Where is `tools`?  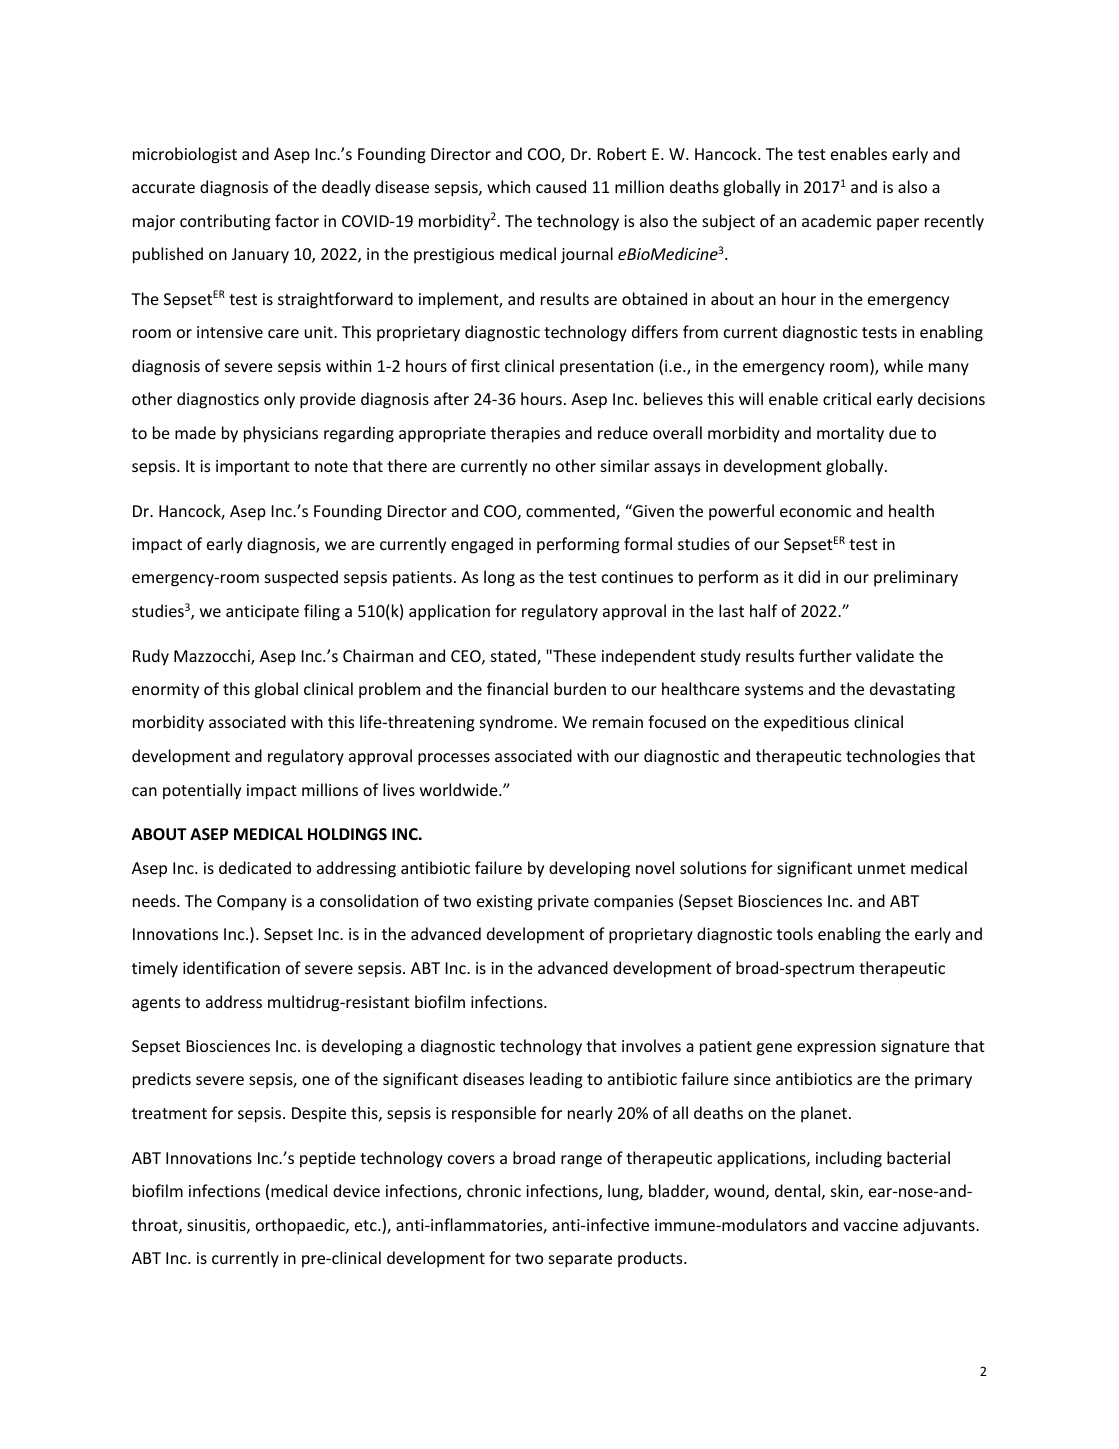
tools is located at coordinates (795, 933).
